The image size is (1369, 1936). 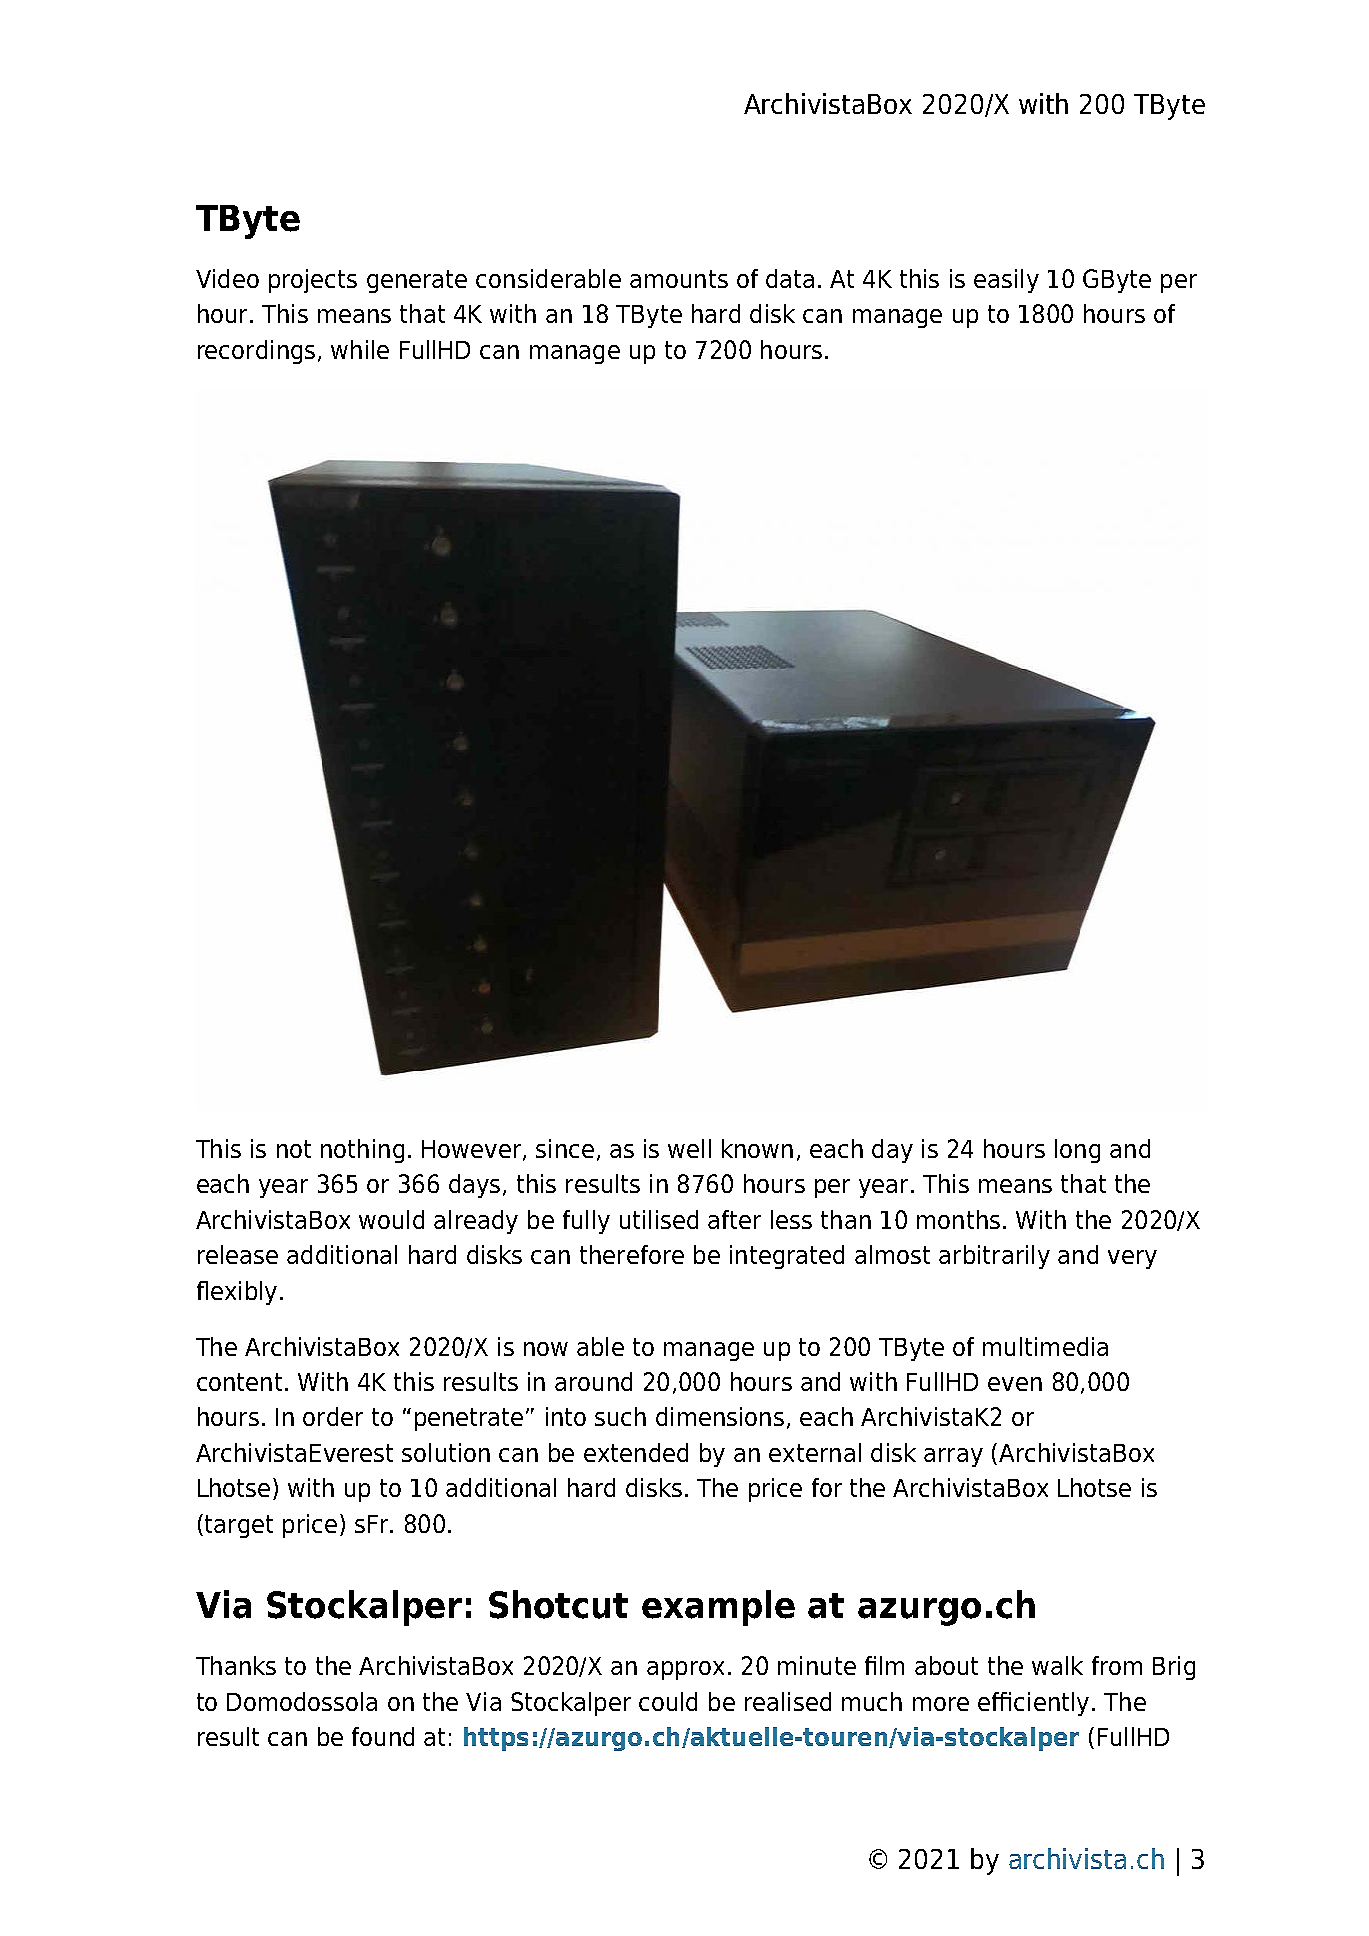 What do you see at coordinates (360, 349) in the page?
I see `while` at bounding box center [360, 349].
